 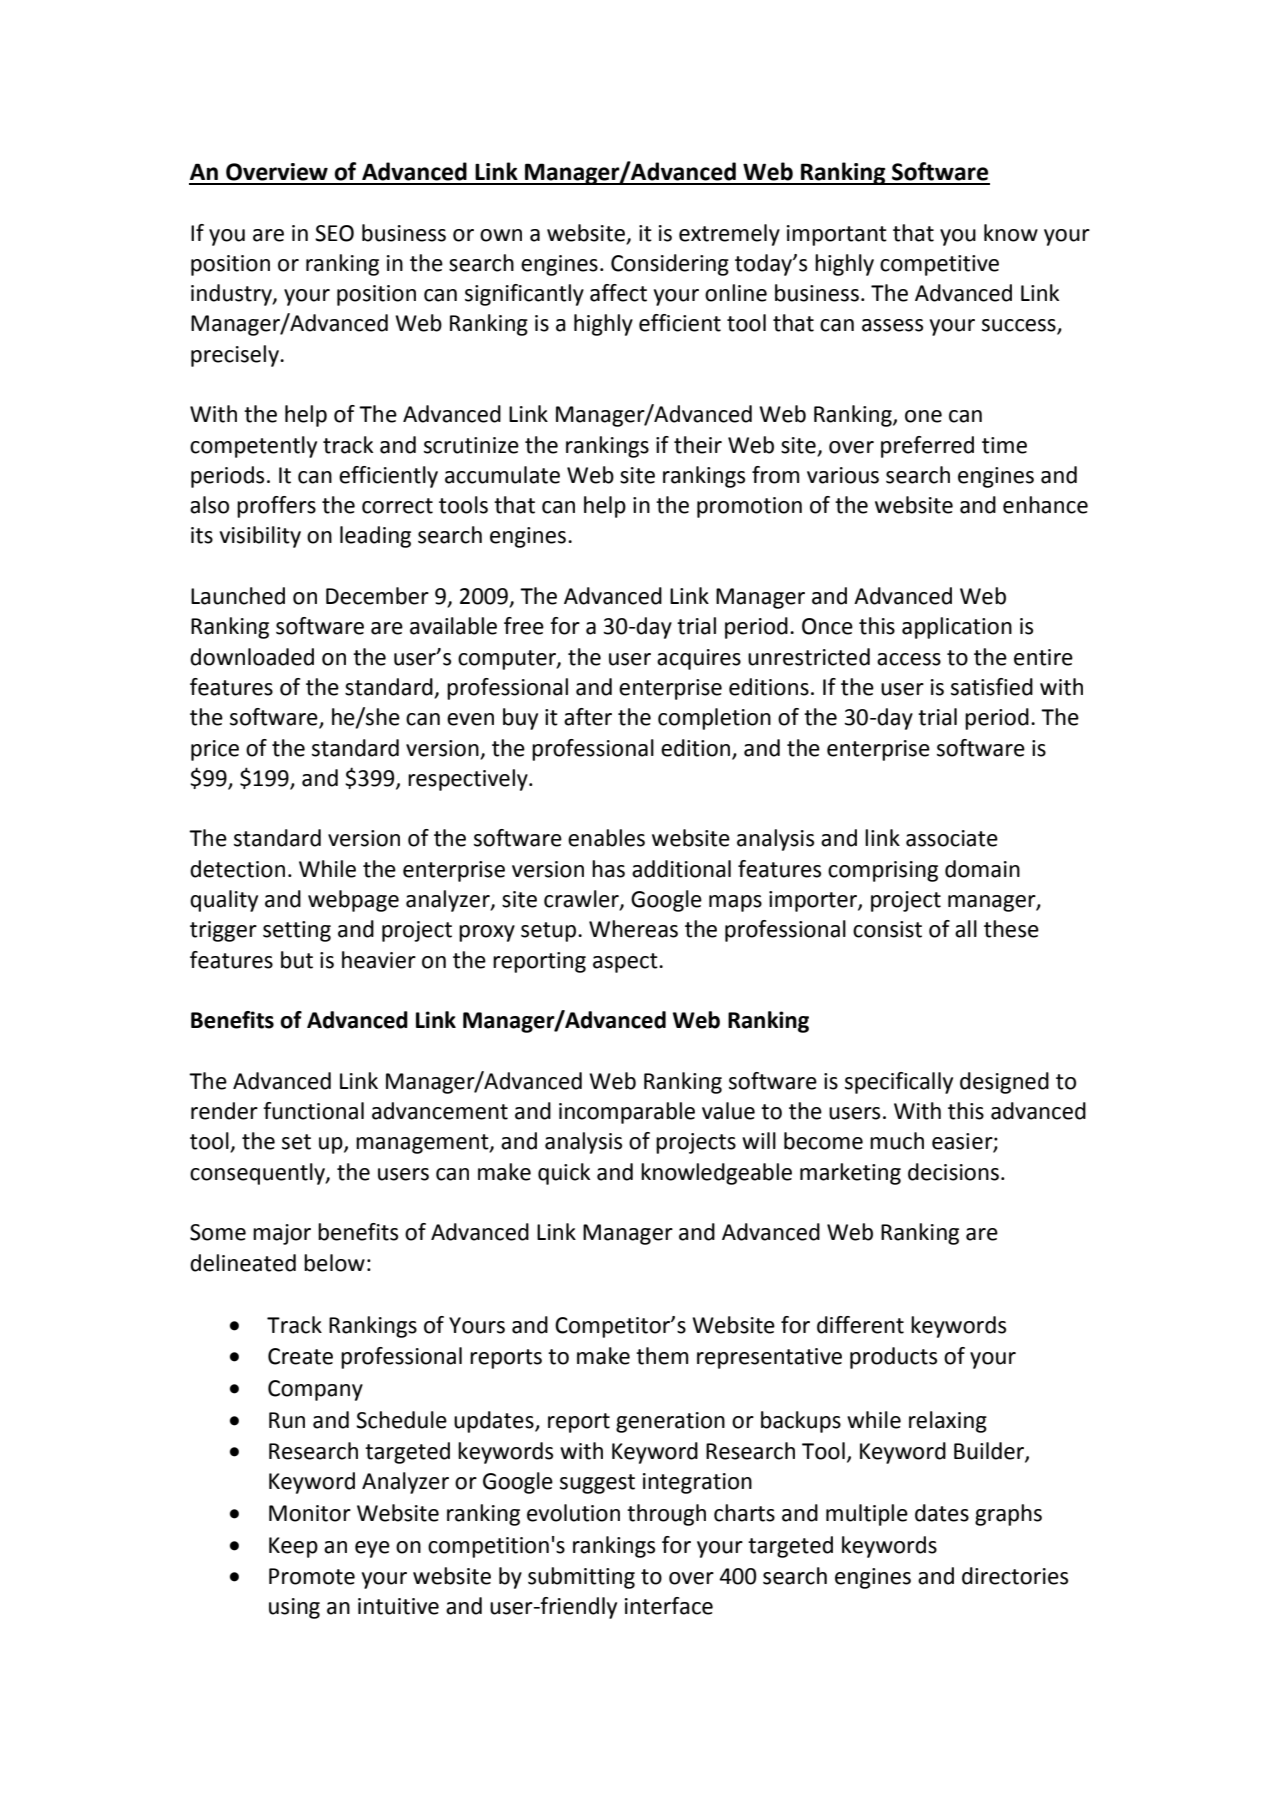 What do you see at coordinates (953, 1172) in the screenshot?
I see `decisions` at bounding box center [953, 1172].
